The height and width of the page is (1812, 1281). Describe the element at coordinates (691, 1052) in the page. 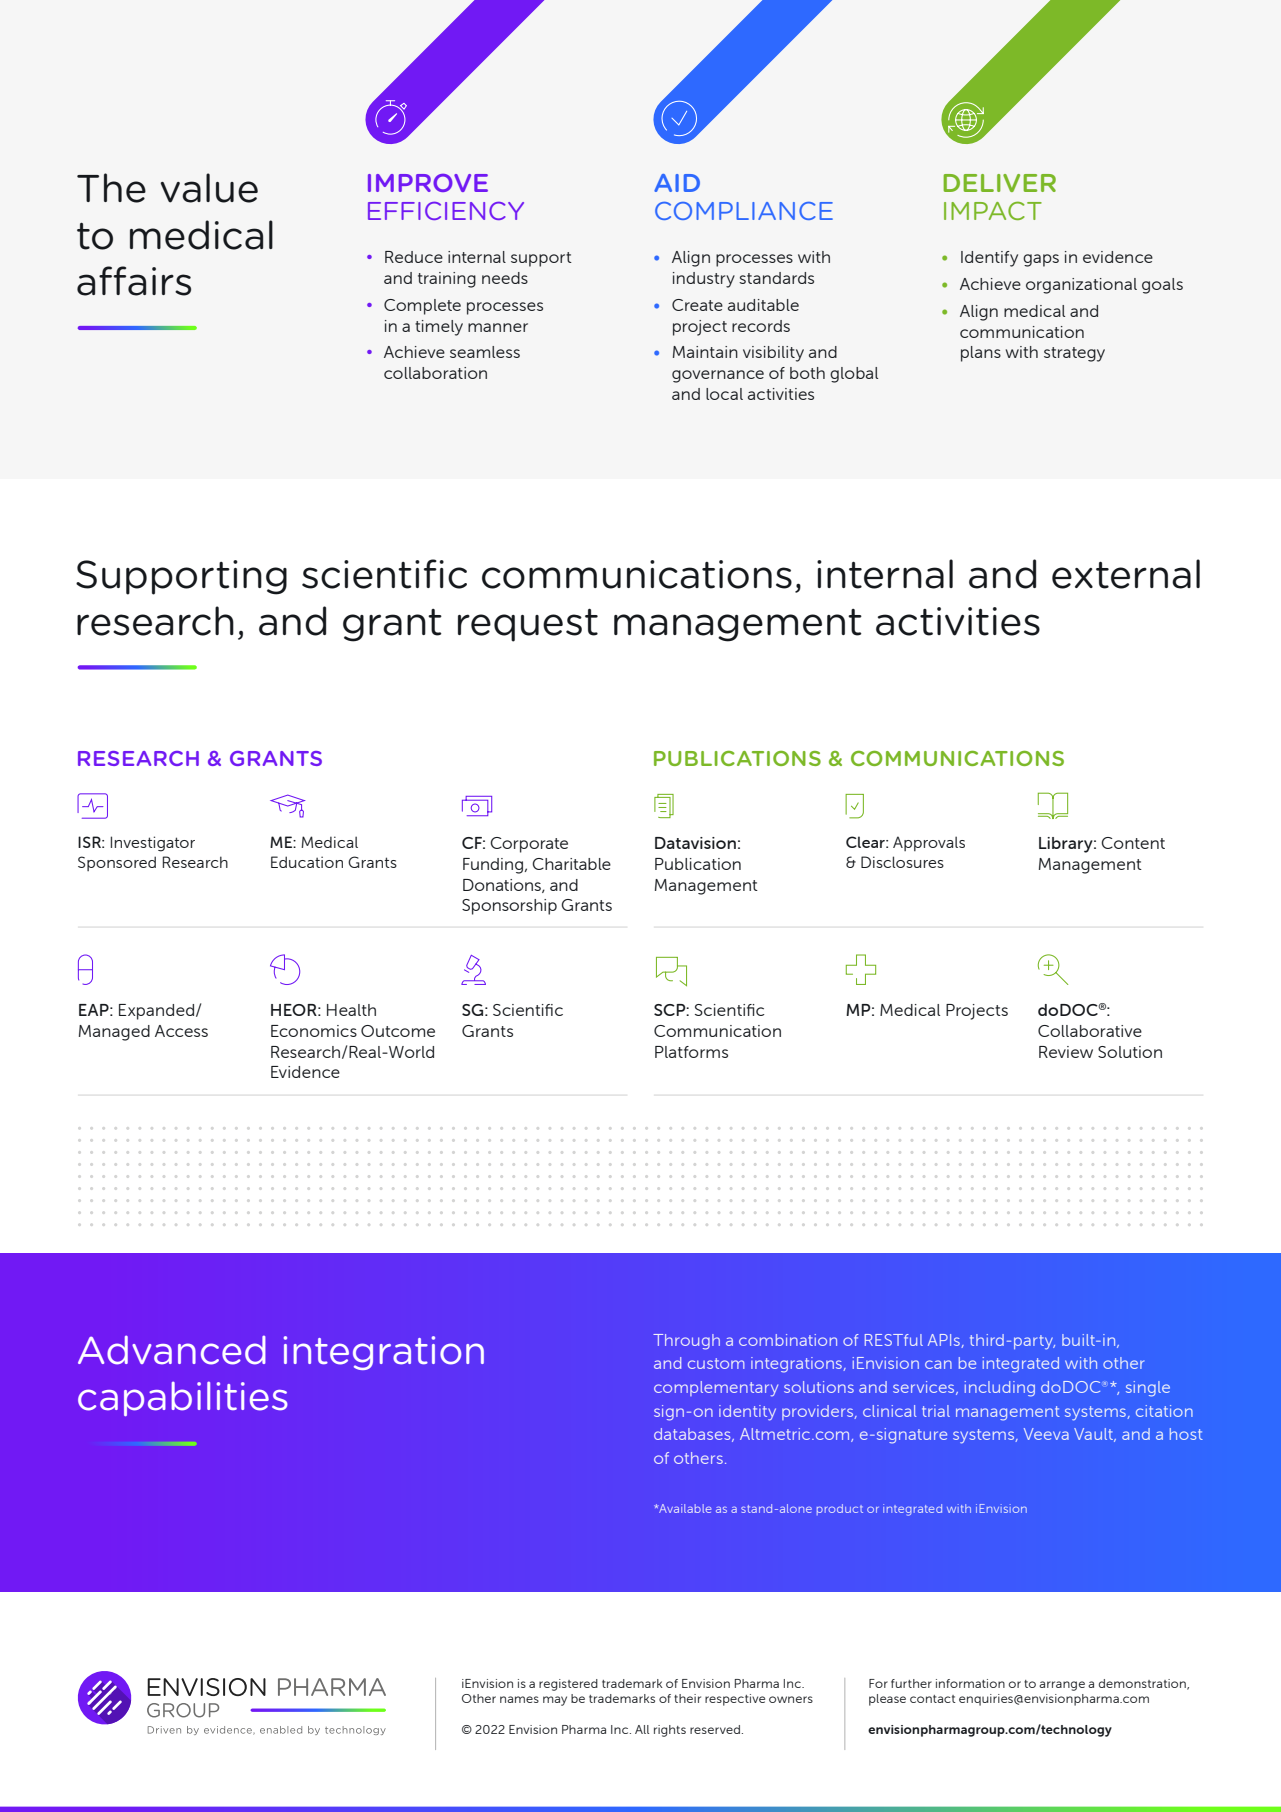

I see `Platforms` at that location.
